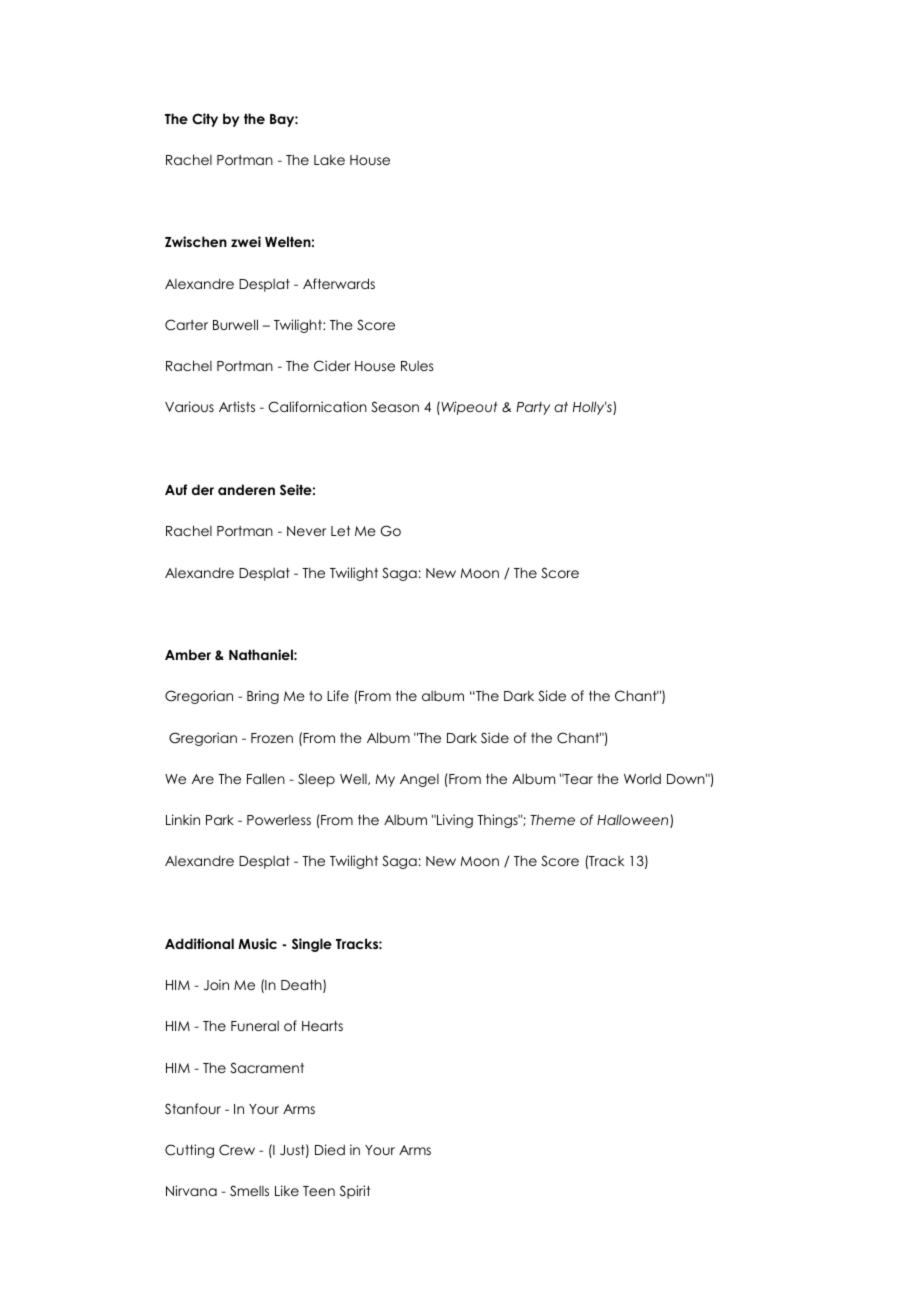 This page has width=924, height=1308. I want to click on Party, so click(533, 408).
